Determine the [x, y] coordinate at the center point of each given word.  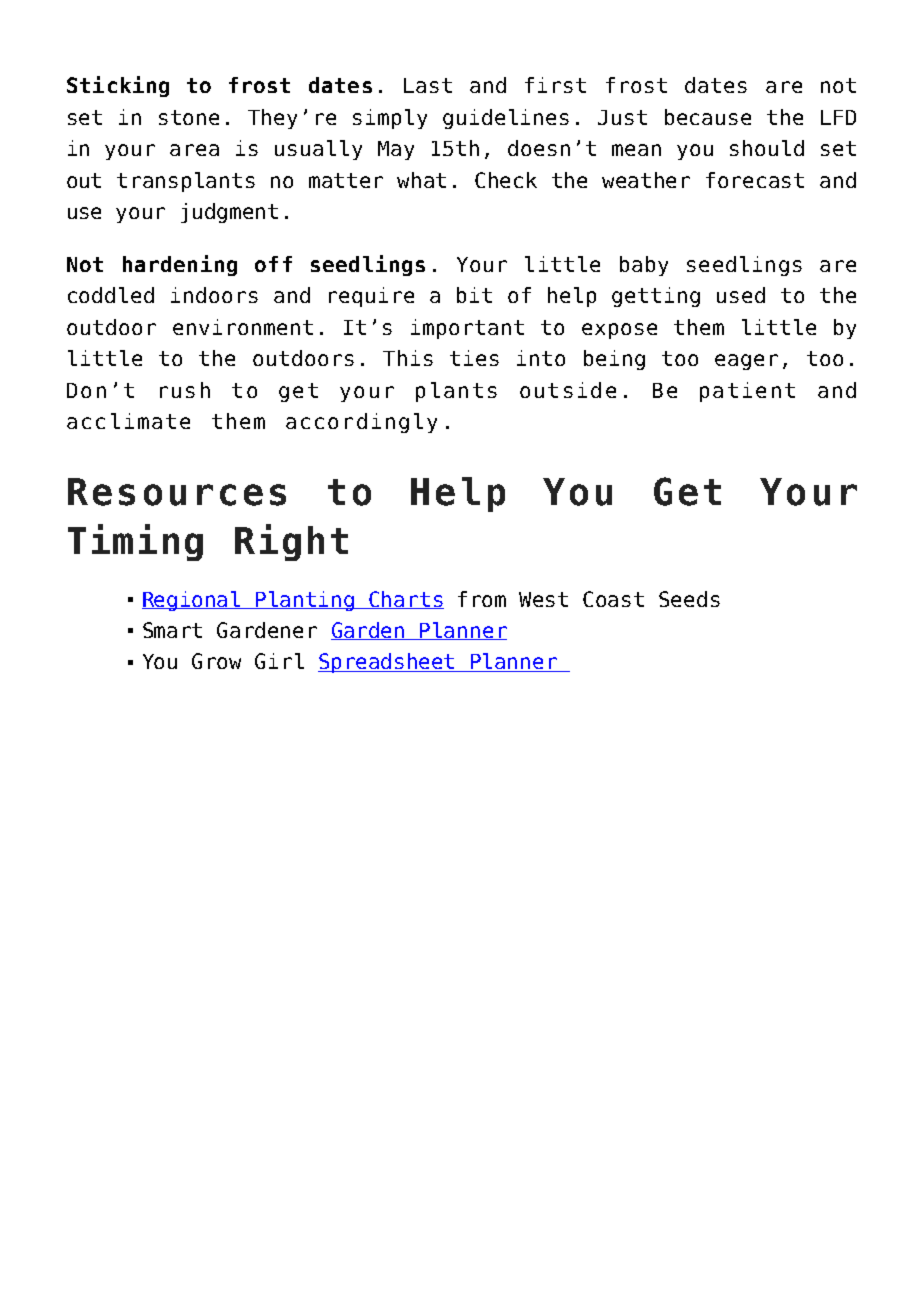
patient [747, 392]
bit [474, 295]
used [741, 295]
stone [189, 117]
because [708, 117]
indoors [214, 295]
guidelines [506, 119]
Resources [177, 492]
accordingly [361, 423]
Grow [216, 661]
